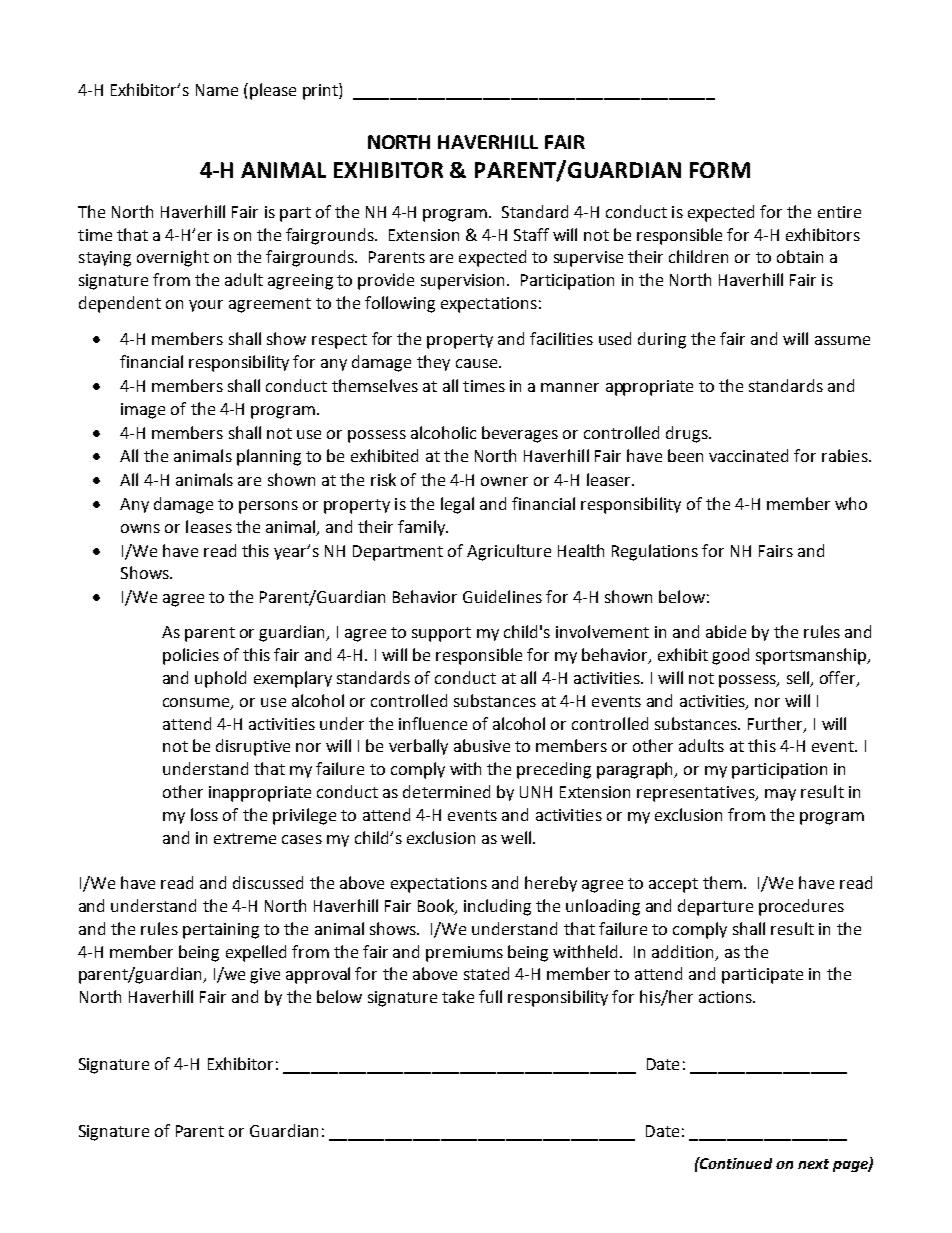 This page has height=1233, width=952. I want to click on cause, so click(478, 363).
